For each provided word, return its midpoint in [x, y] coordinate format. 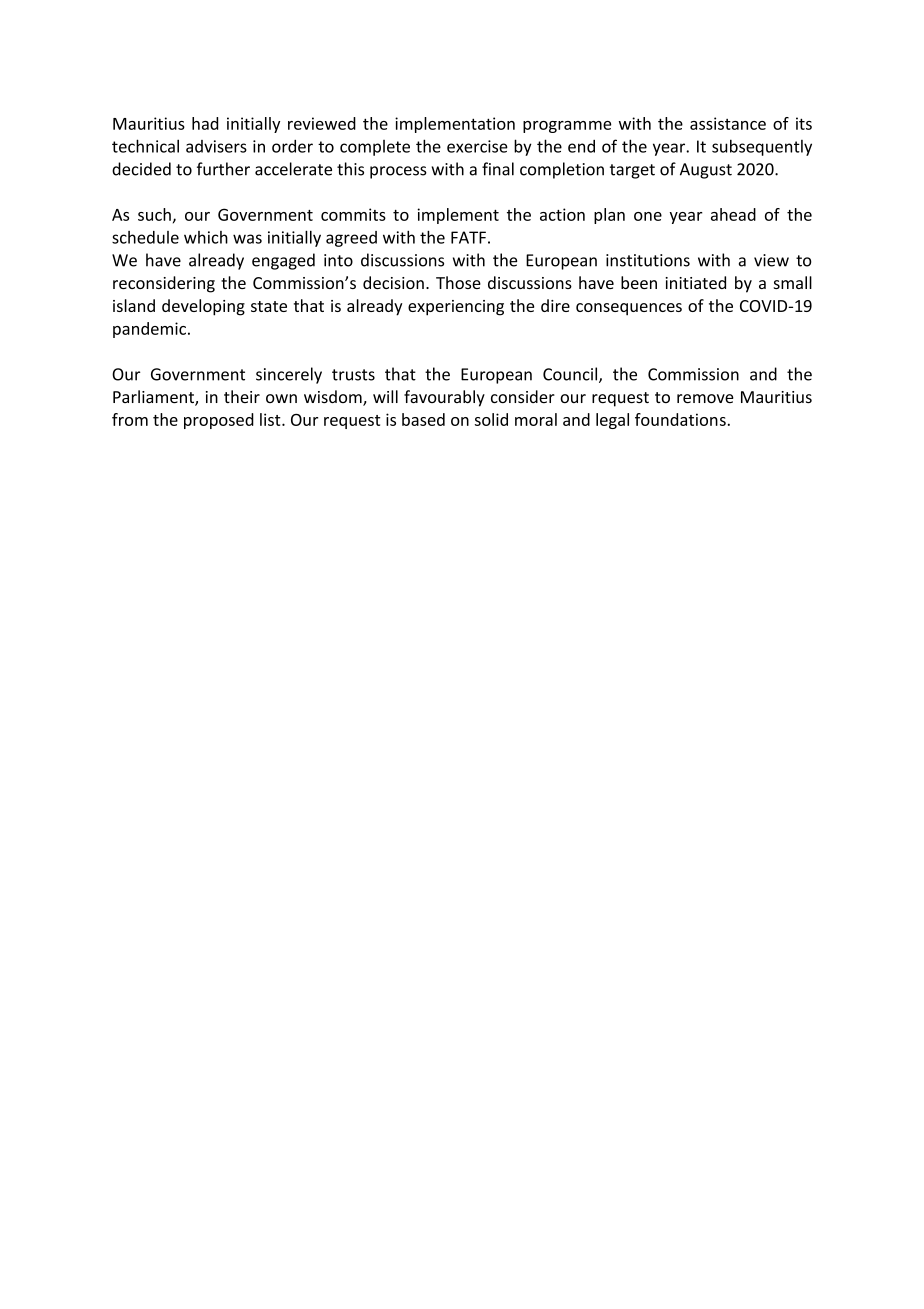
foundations [680, 419]
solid [491, 419]
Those [458, 282]
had [205, 123]
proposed [219, 421]
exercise [477, 146]
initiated [695, 282]
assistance [728, 123]
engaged [283, 261]
